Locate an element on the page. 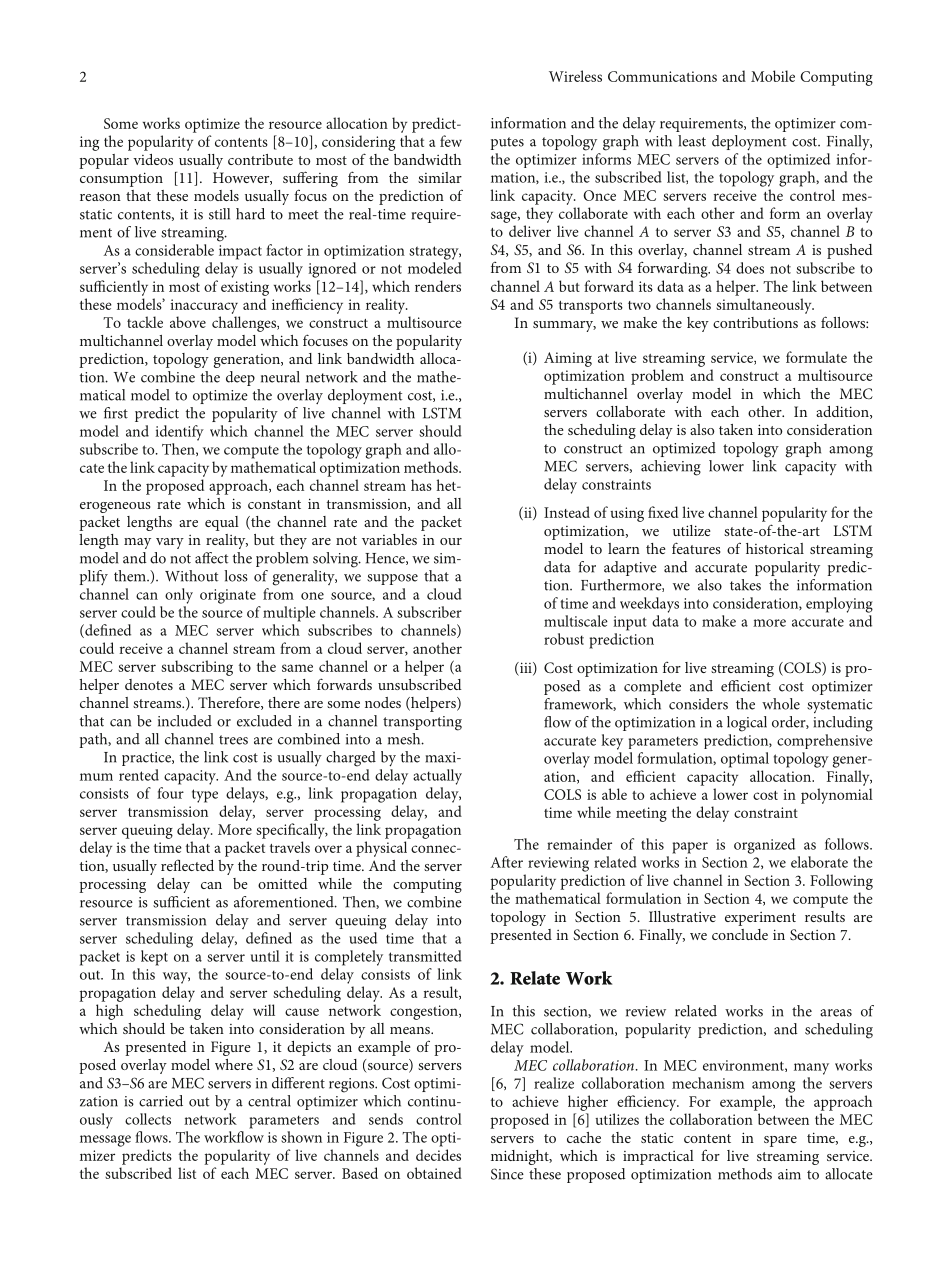 The width and height of the image is (952, 1271). only is located at coordinates (179, 596).
